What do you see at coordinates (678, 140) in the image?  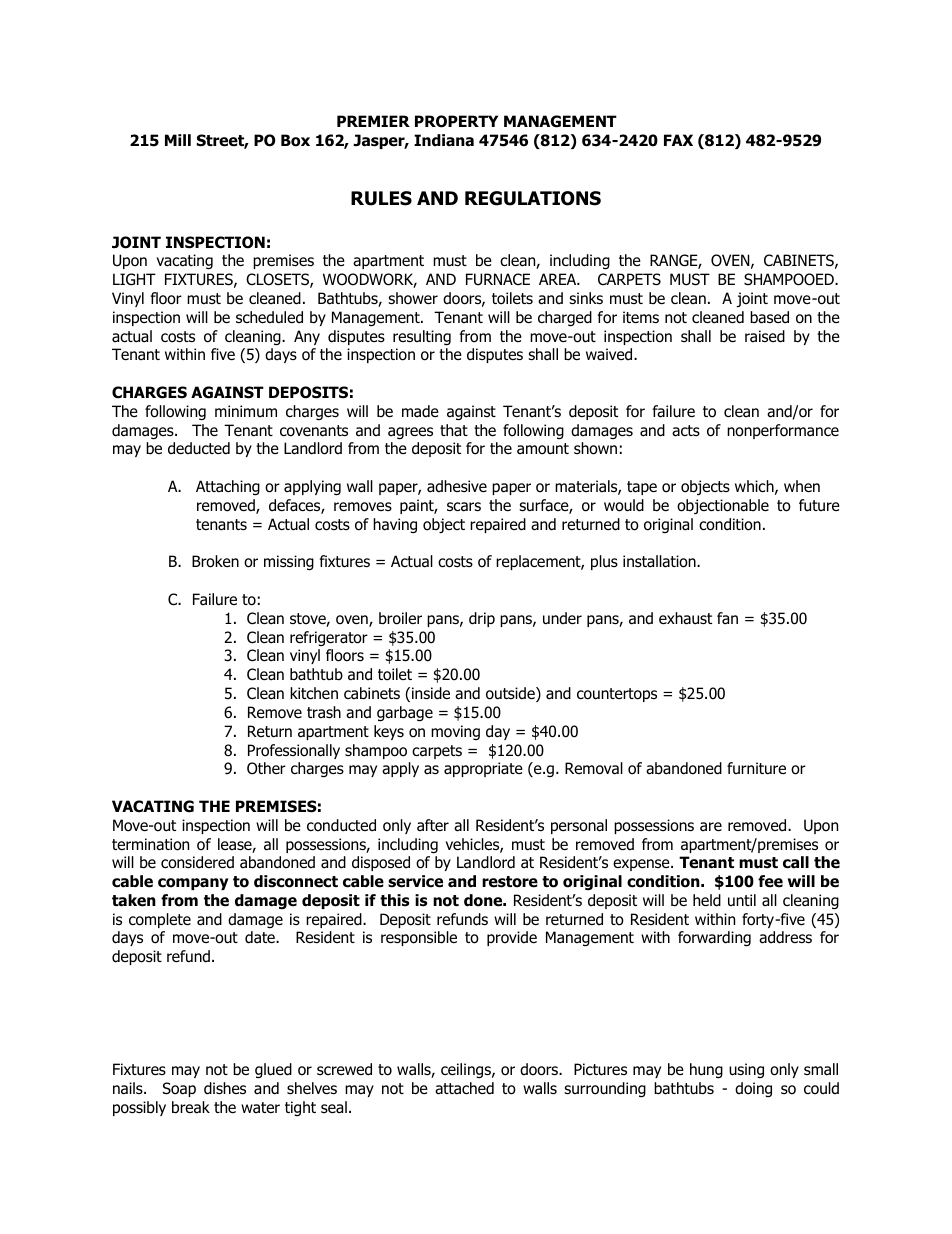 I see `FAX` at bounding box center [678, 140].
